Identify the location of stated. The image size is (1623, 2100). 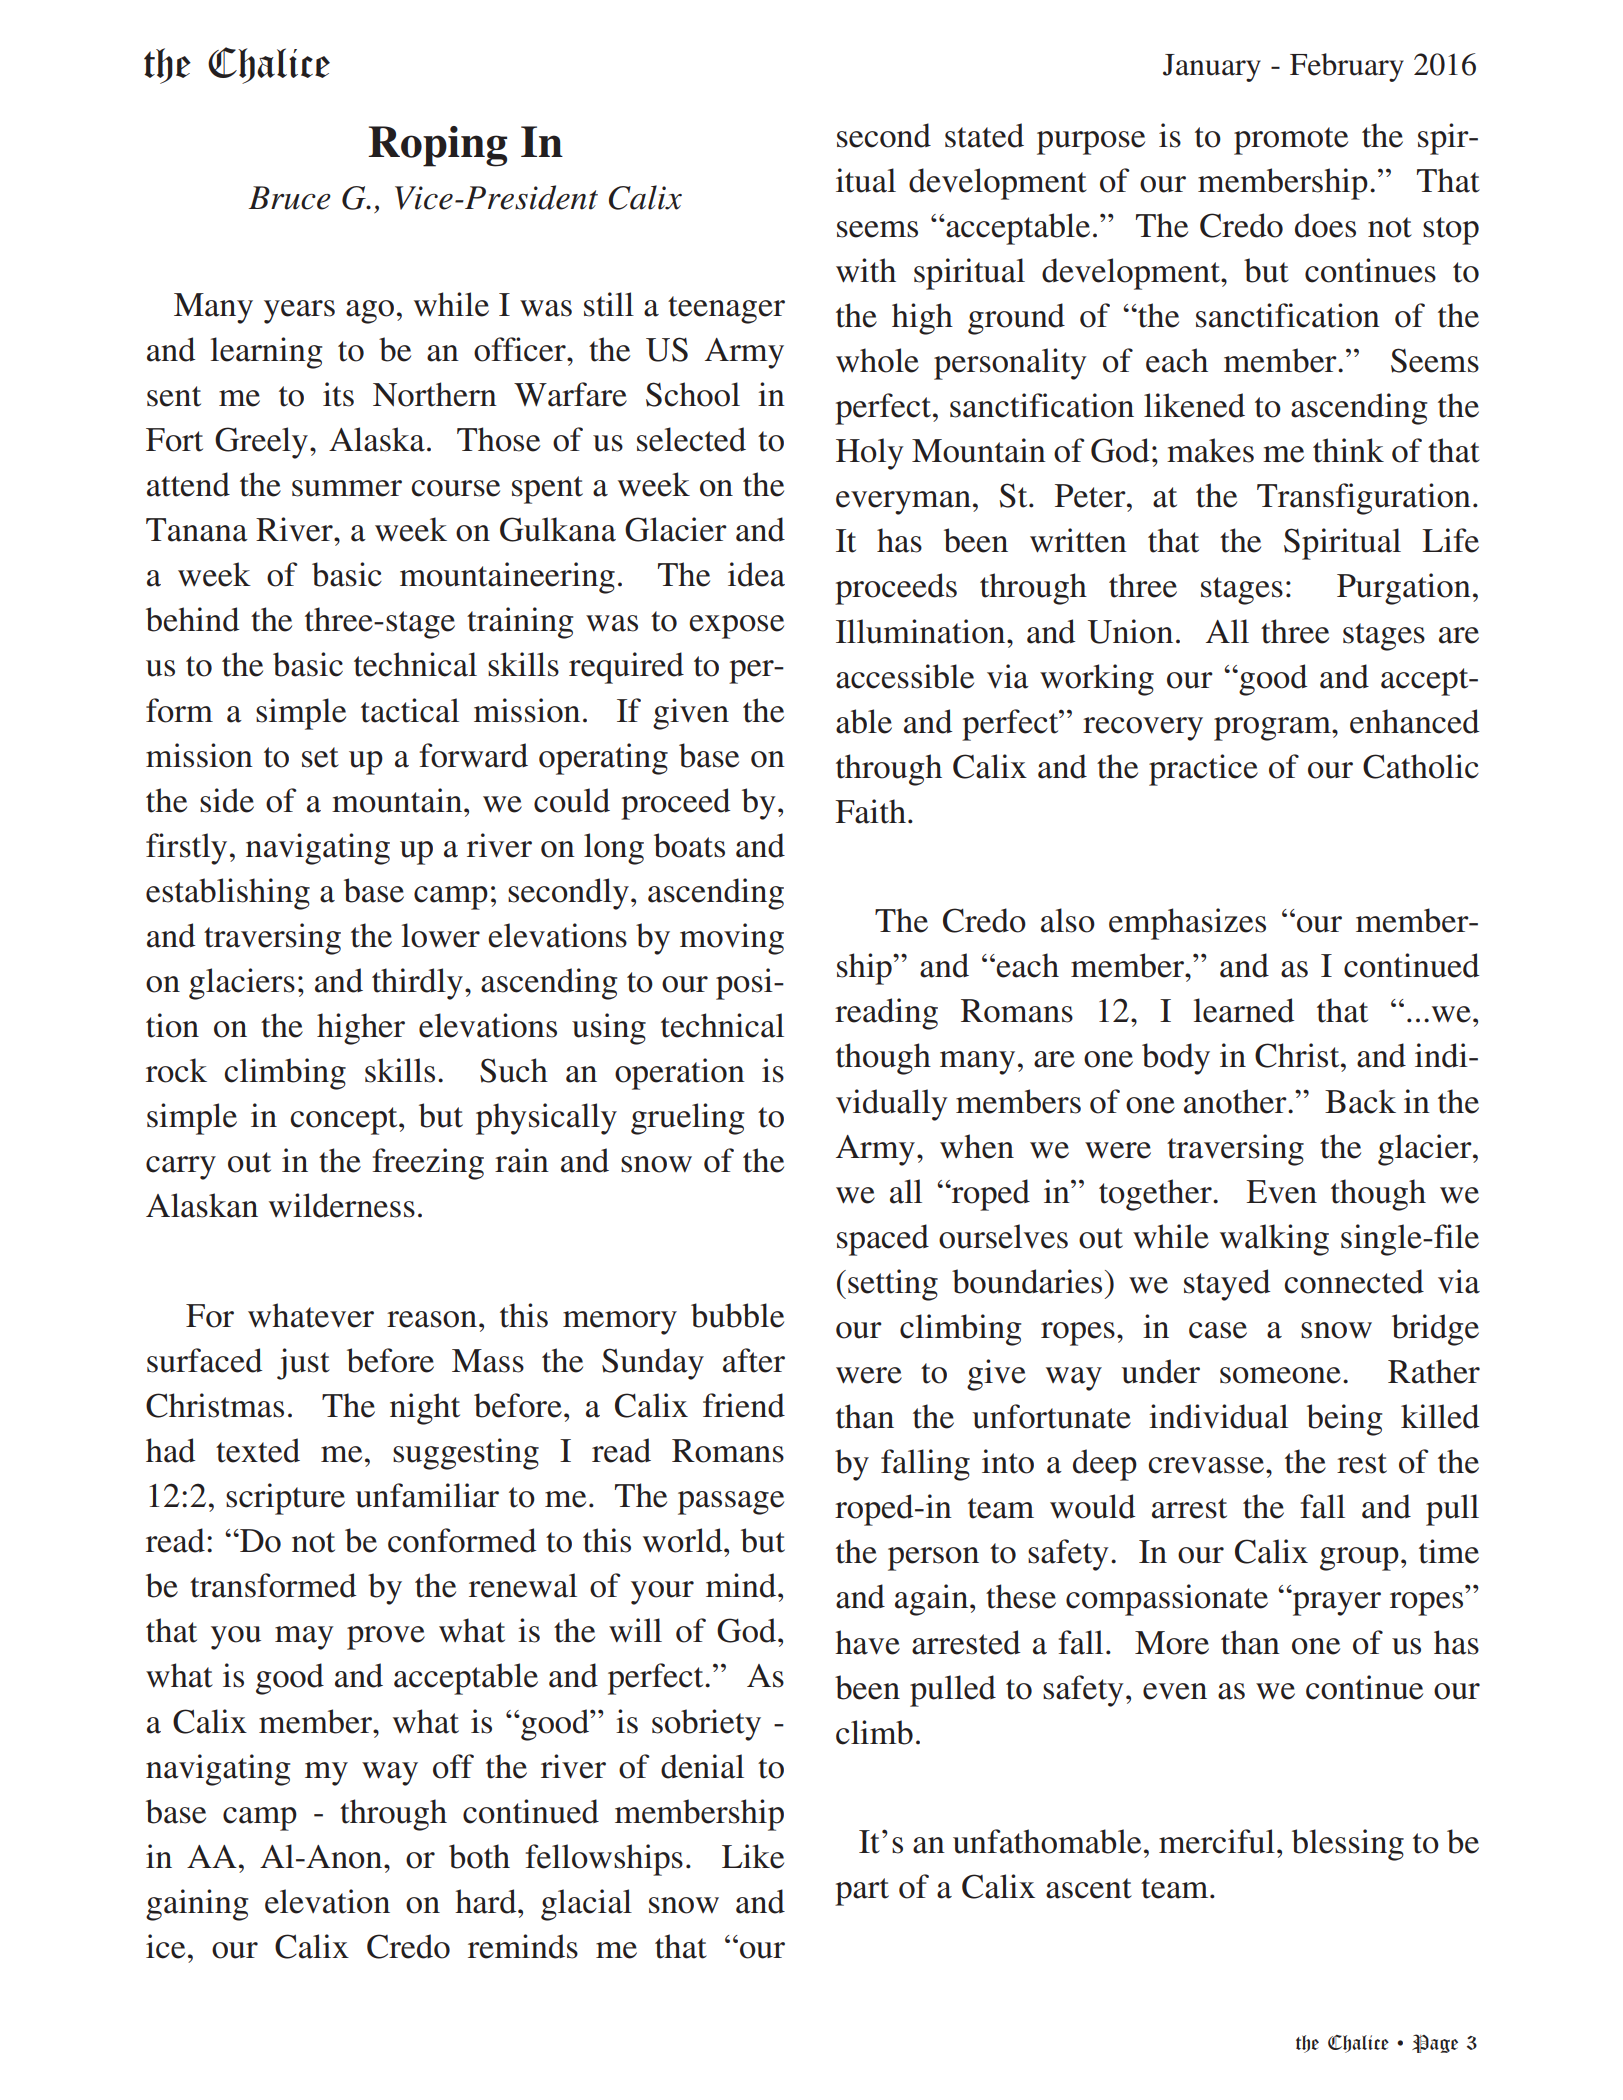
(984, 135).
